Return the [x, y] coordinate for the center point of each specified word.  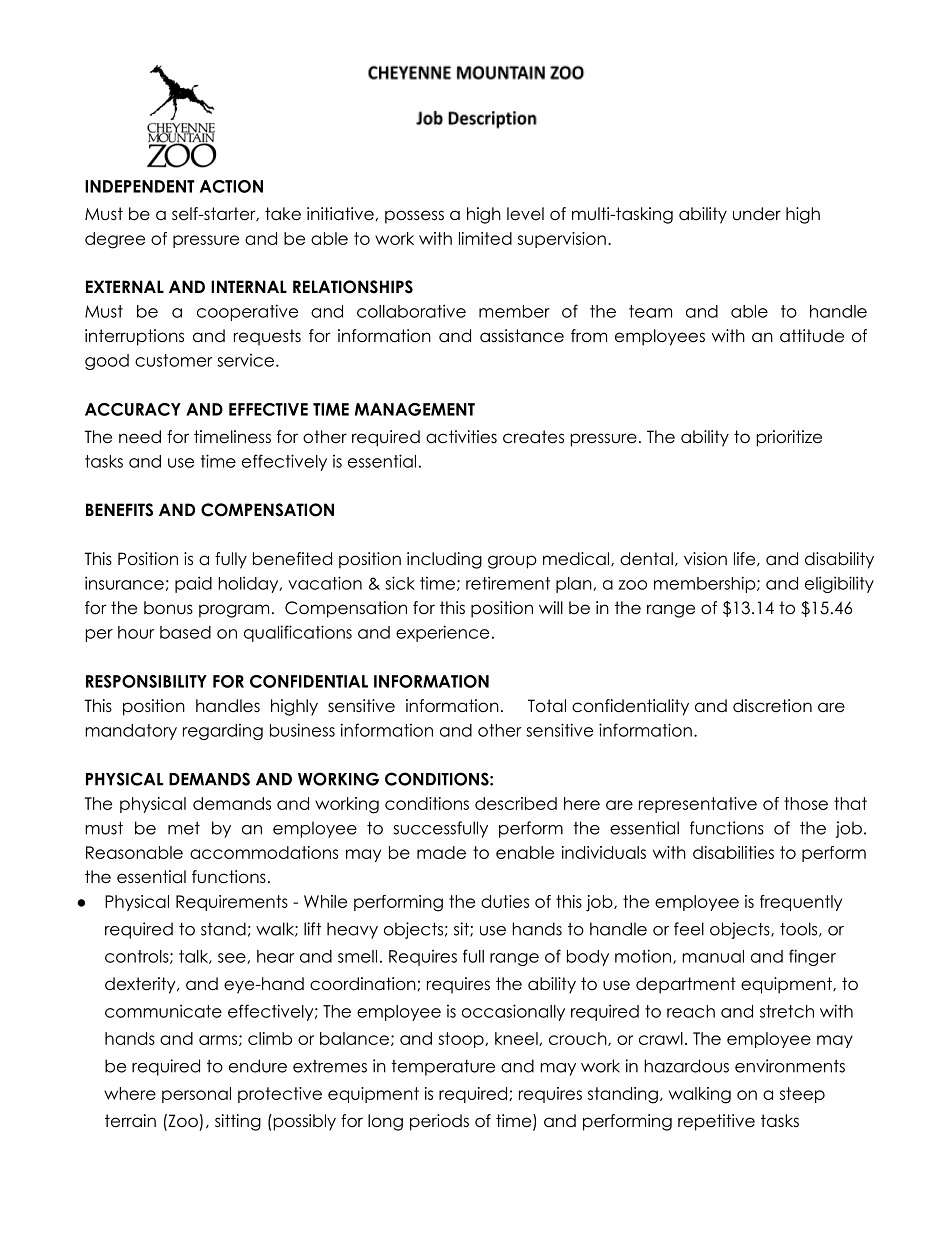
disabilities [733, 852]
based [185, 632]
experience [442, 633]
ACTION [231, 186]
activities [461, 437]
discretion [772, 706]
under [757, 214]
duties [505, 901]
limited [485, 238]
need [140, 437]
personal [196, 1095]
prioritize [789, 438]
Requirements [232, 903]
